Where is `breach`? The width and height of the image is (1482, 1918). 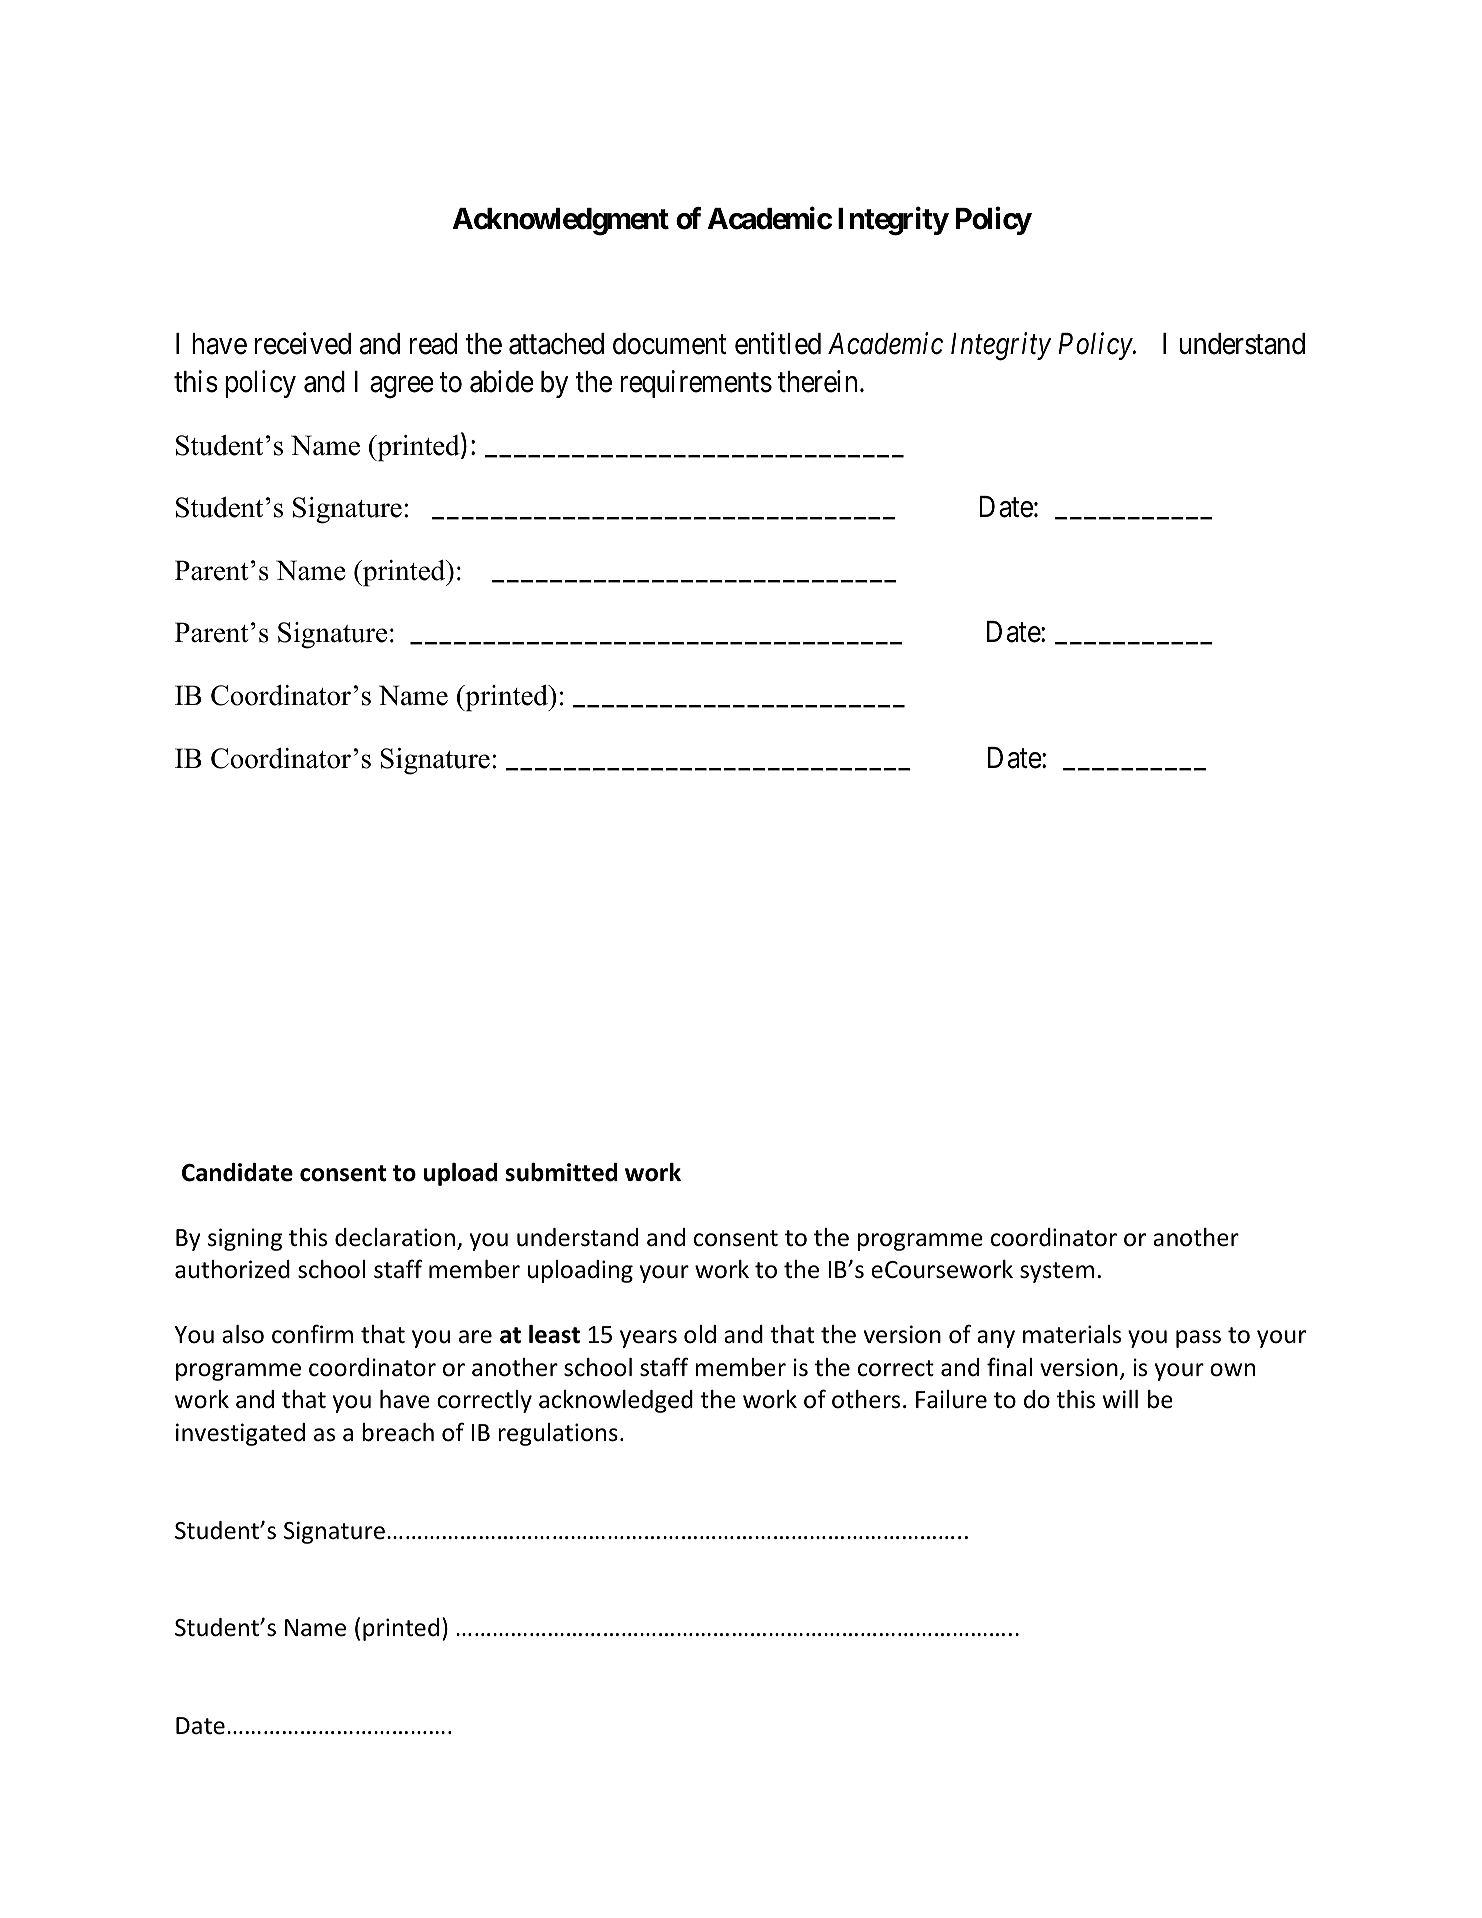 breach is located at coordinates (398, 1432).
